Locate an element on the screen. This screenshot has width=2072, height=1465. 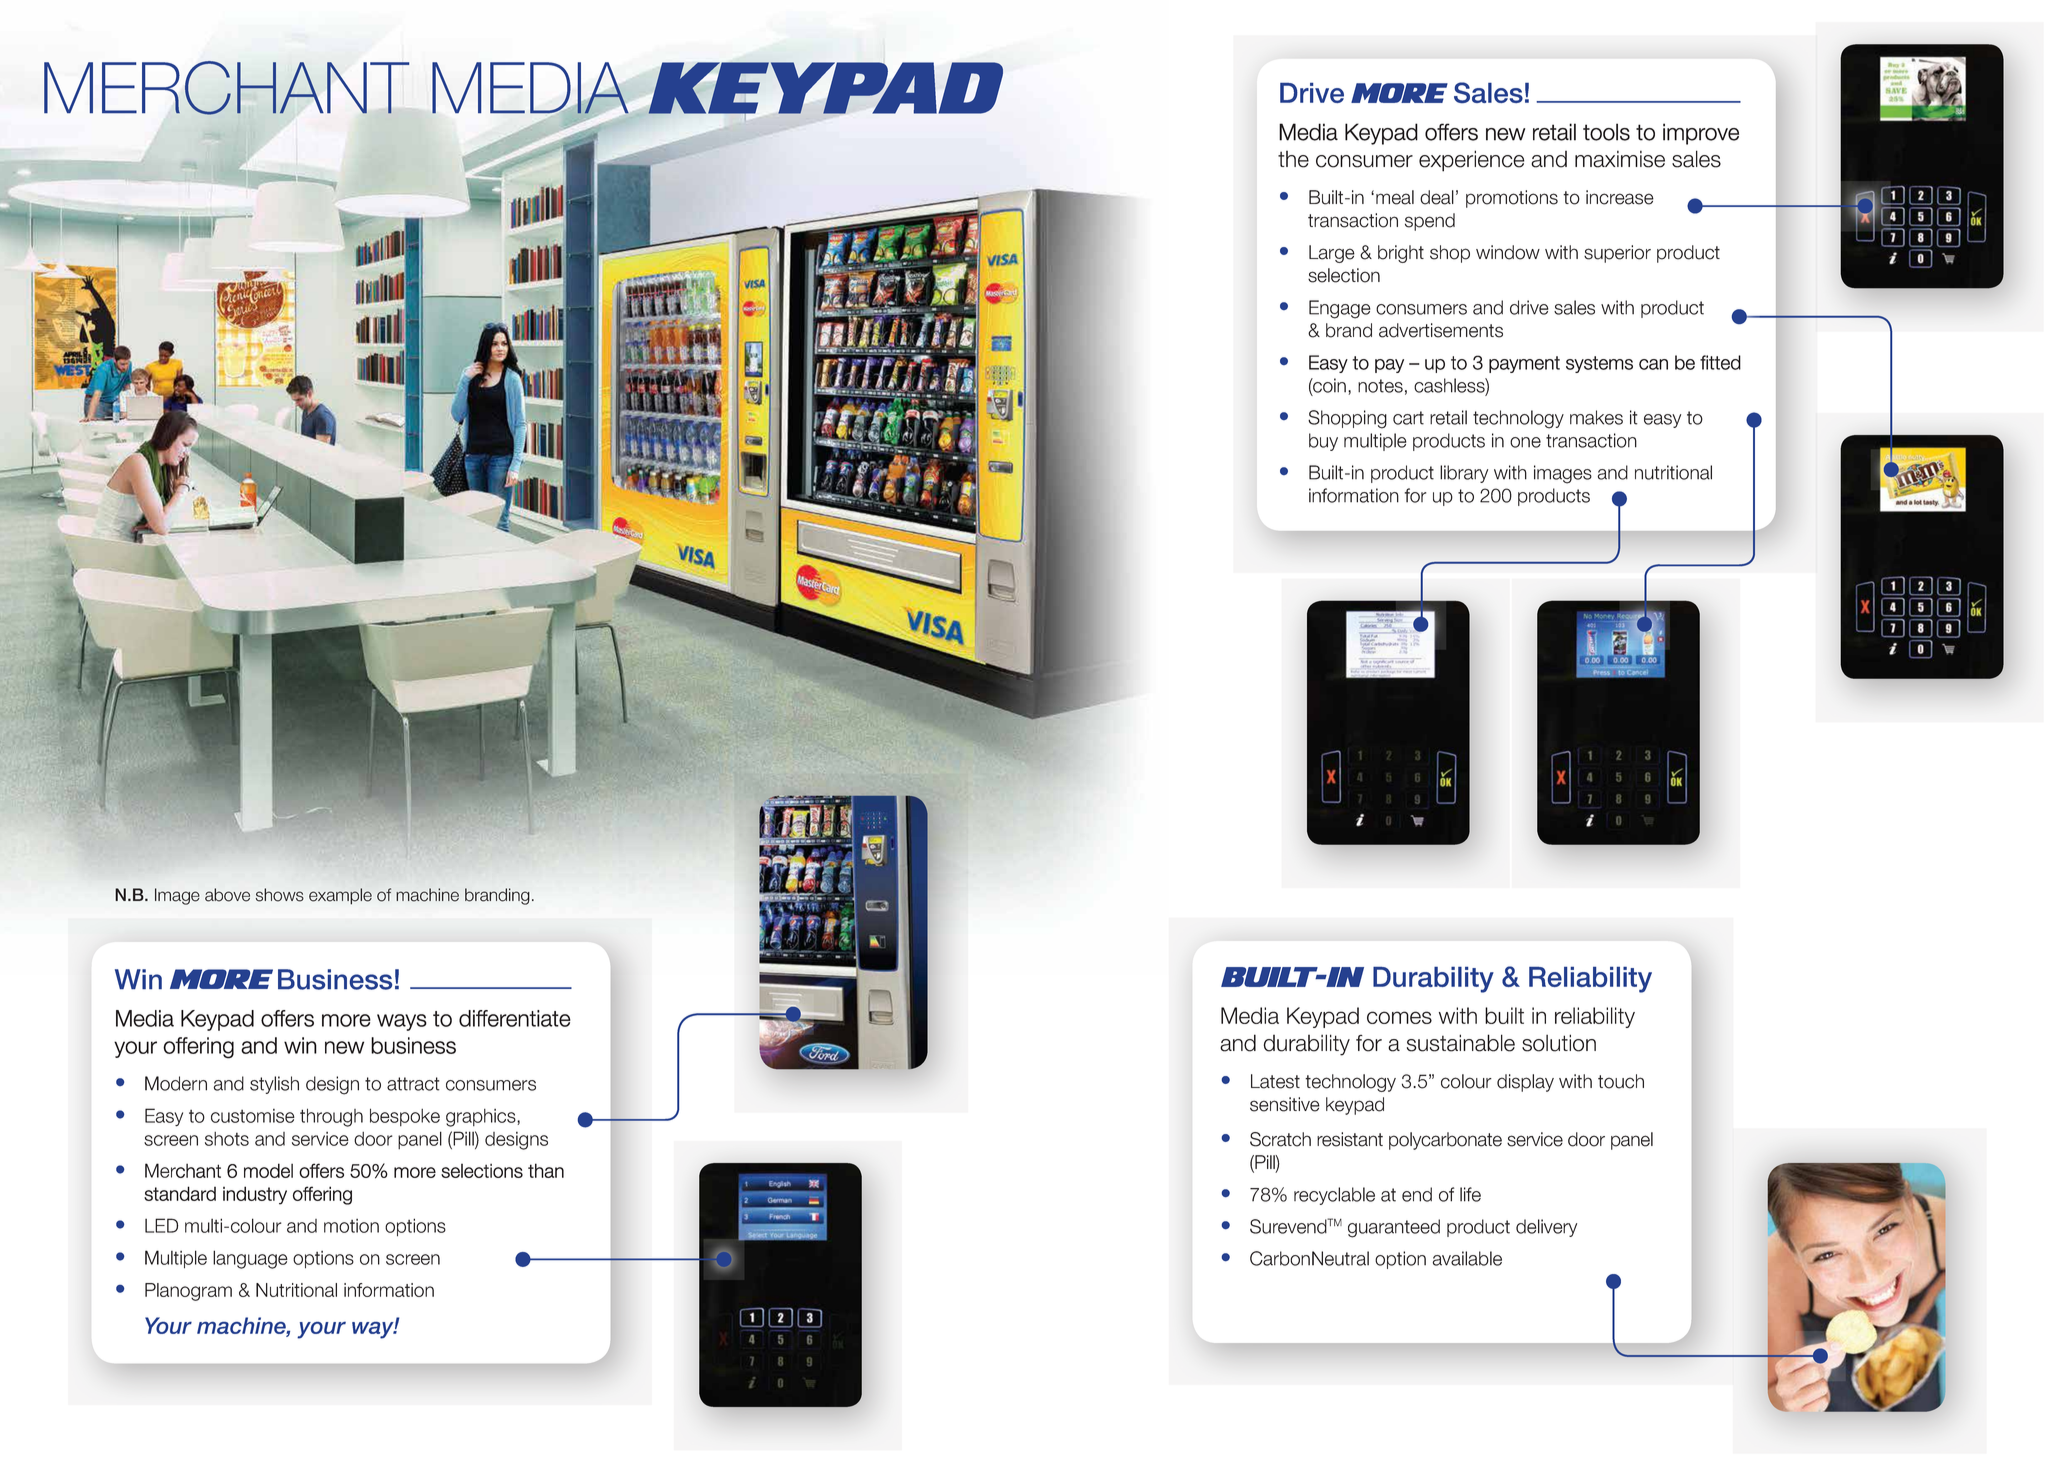
MERCHANT is located at coordinates (226, 88).
